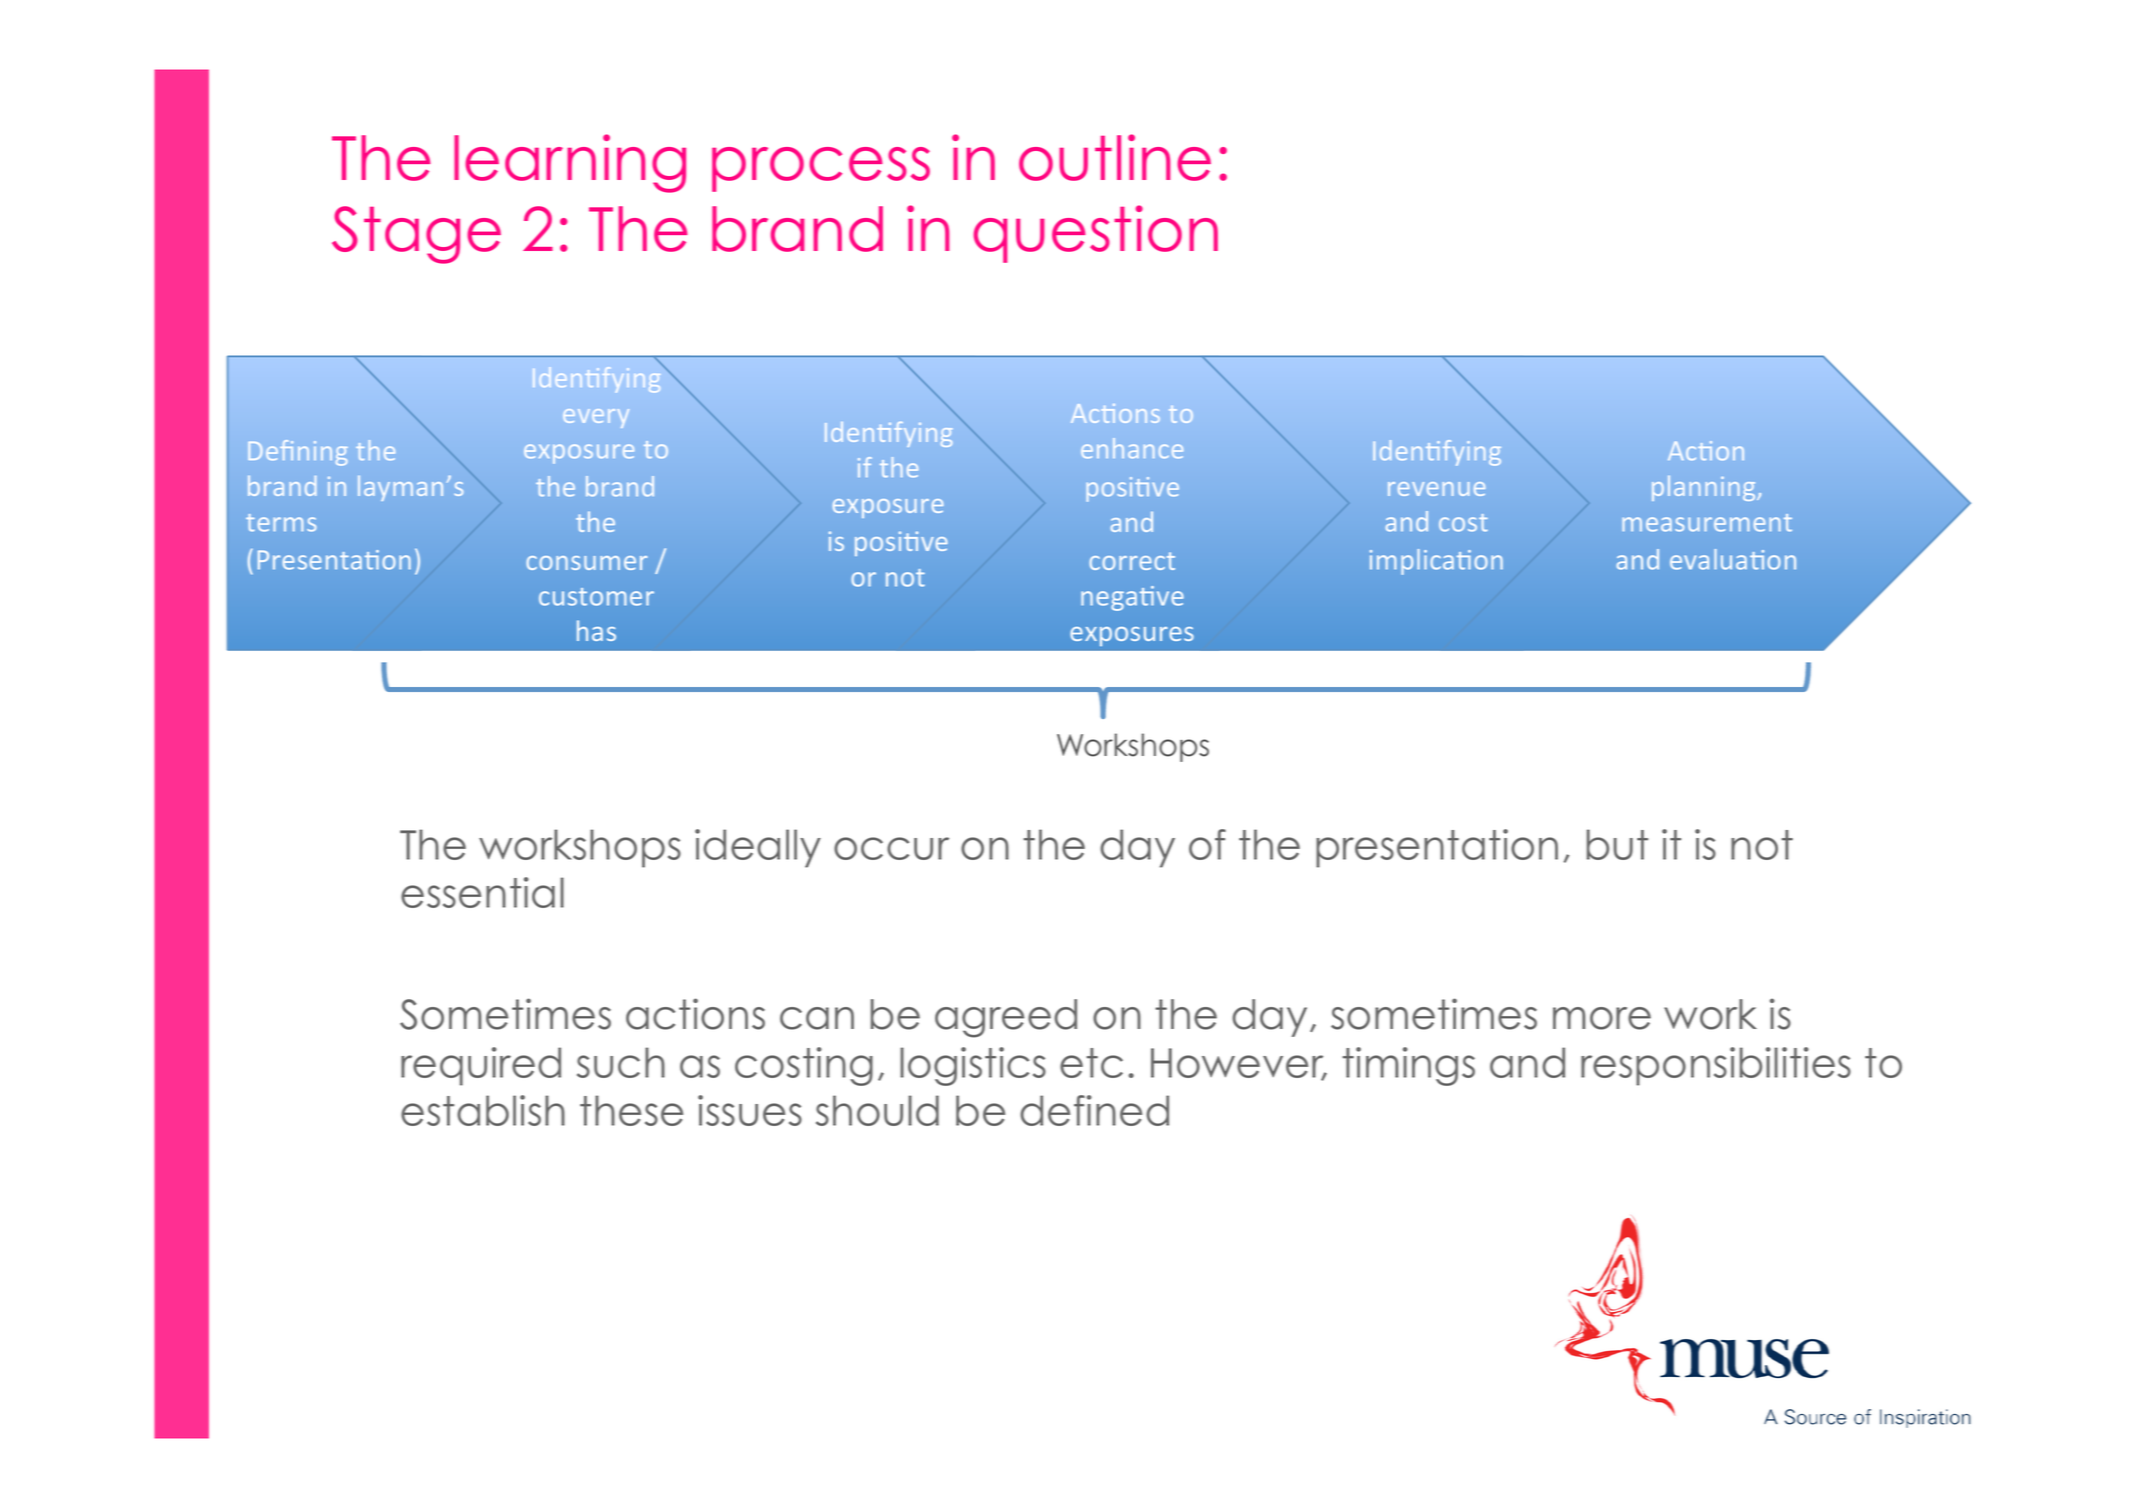 The width and height of the screenshot is (2134, 1508). I want to click on question, so click(1096, 234).
